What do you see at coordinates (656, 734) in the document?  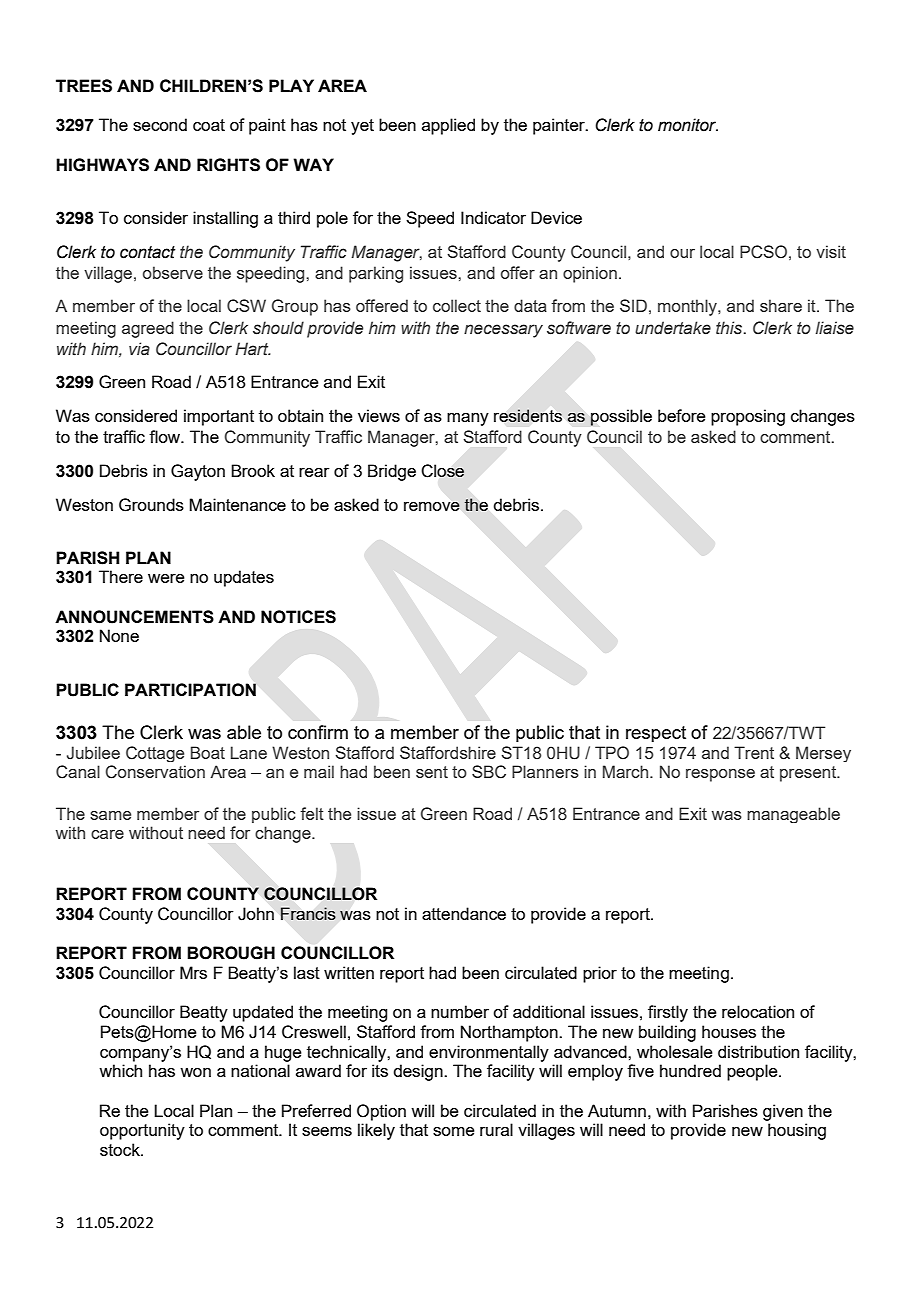 I see `respect` at bounding box center [656, 734].
